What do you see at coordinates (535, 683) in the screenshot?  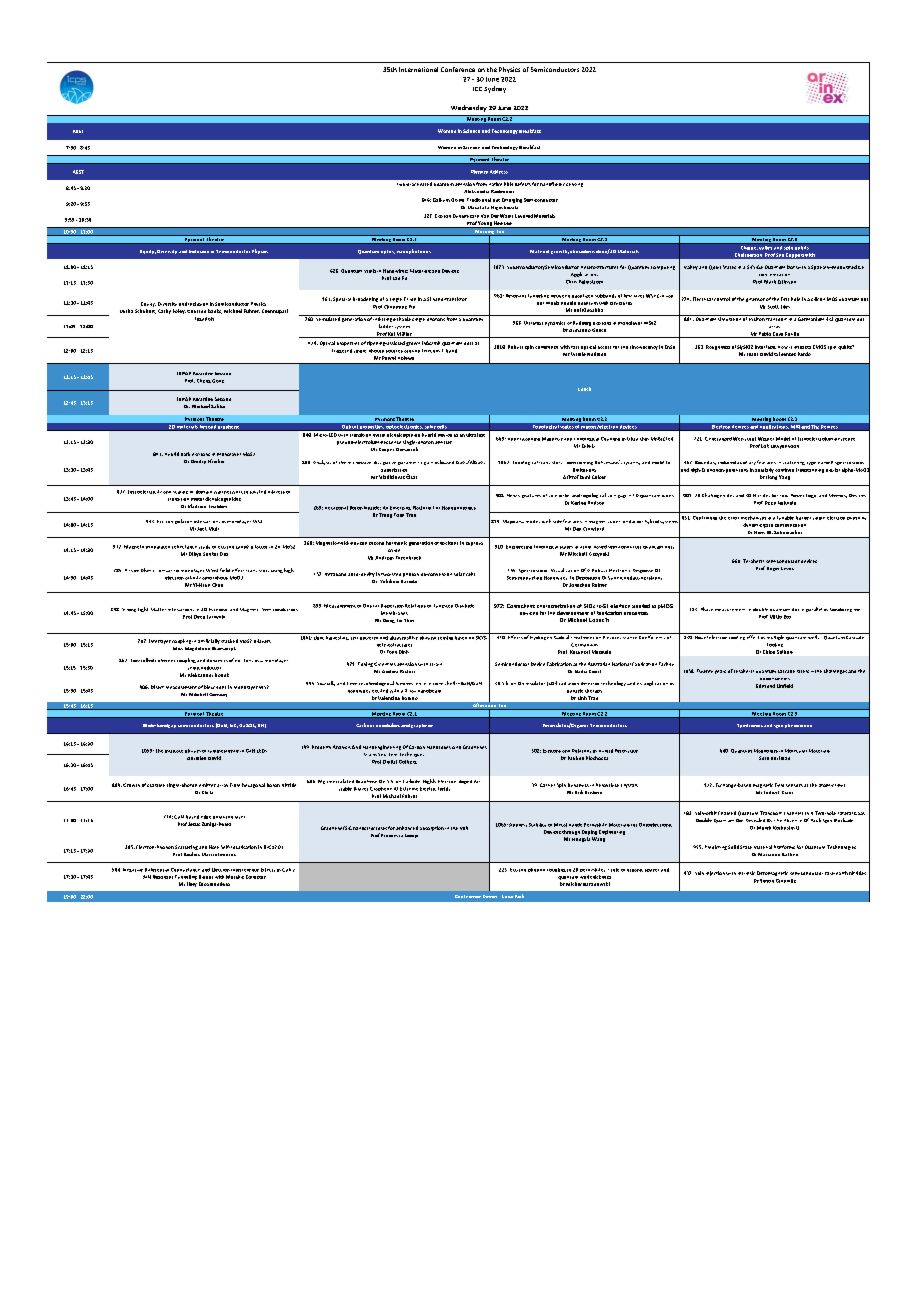 I see `Insulator` at bounding box center [535, 683].
